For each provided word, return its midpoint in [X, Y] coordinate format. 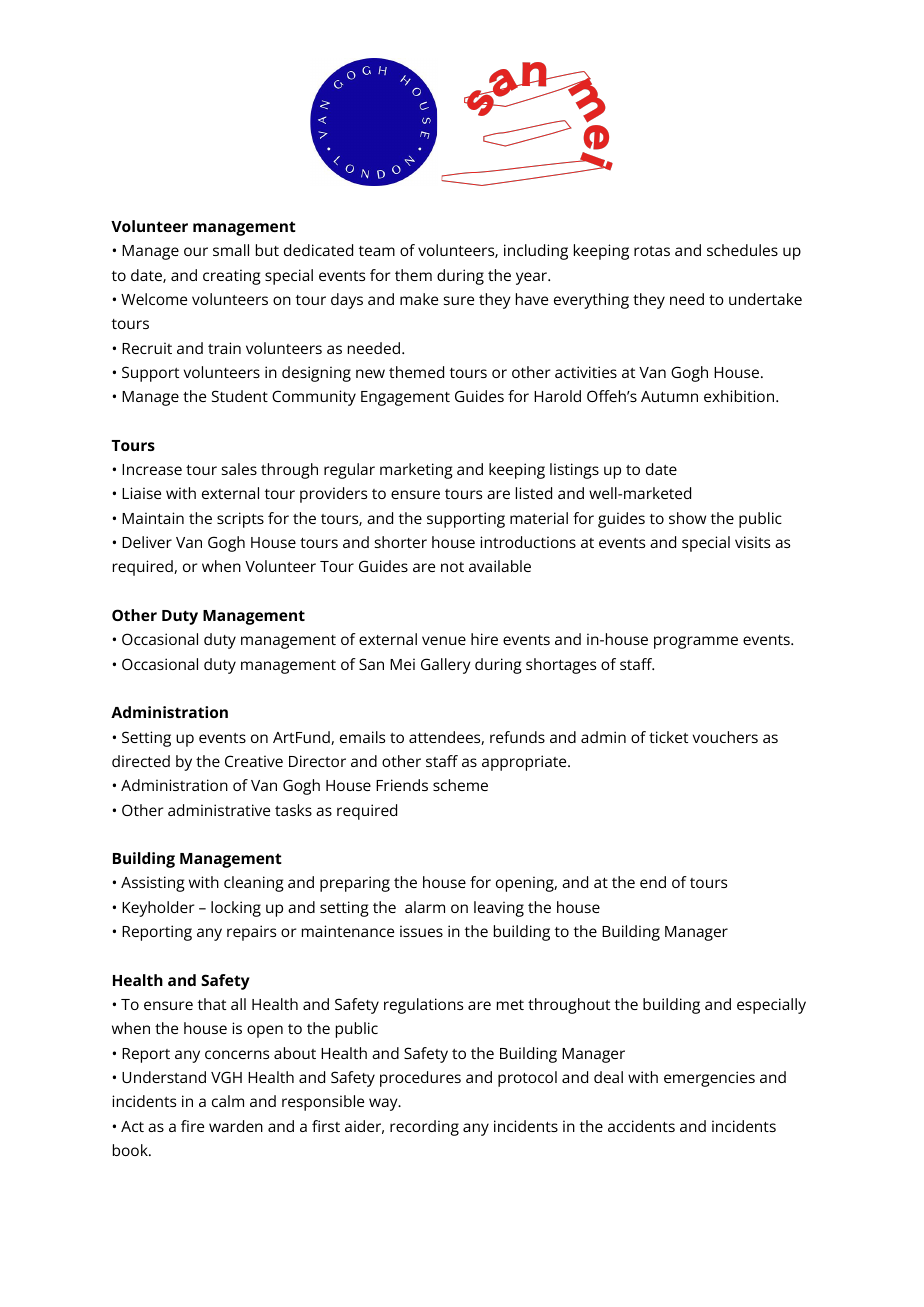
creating [232, 277]
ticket [668, 737]
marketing [416, 471]
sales [239, 469]
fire [192, 1126]
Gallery [446, 666]
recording [424, 1128]
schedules [742, 250]
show [687, 518]
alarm [425, 907]
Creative [254, 761]
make [419, 299]
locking [236, 909]
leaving [499, 909]
